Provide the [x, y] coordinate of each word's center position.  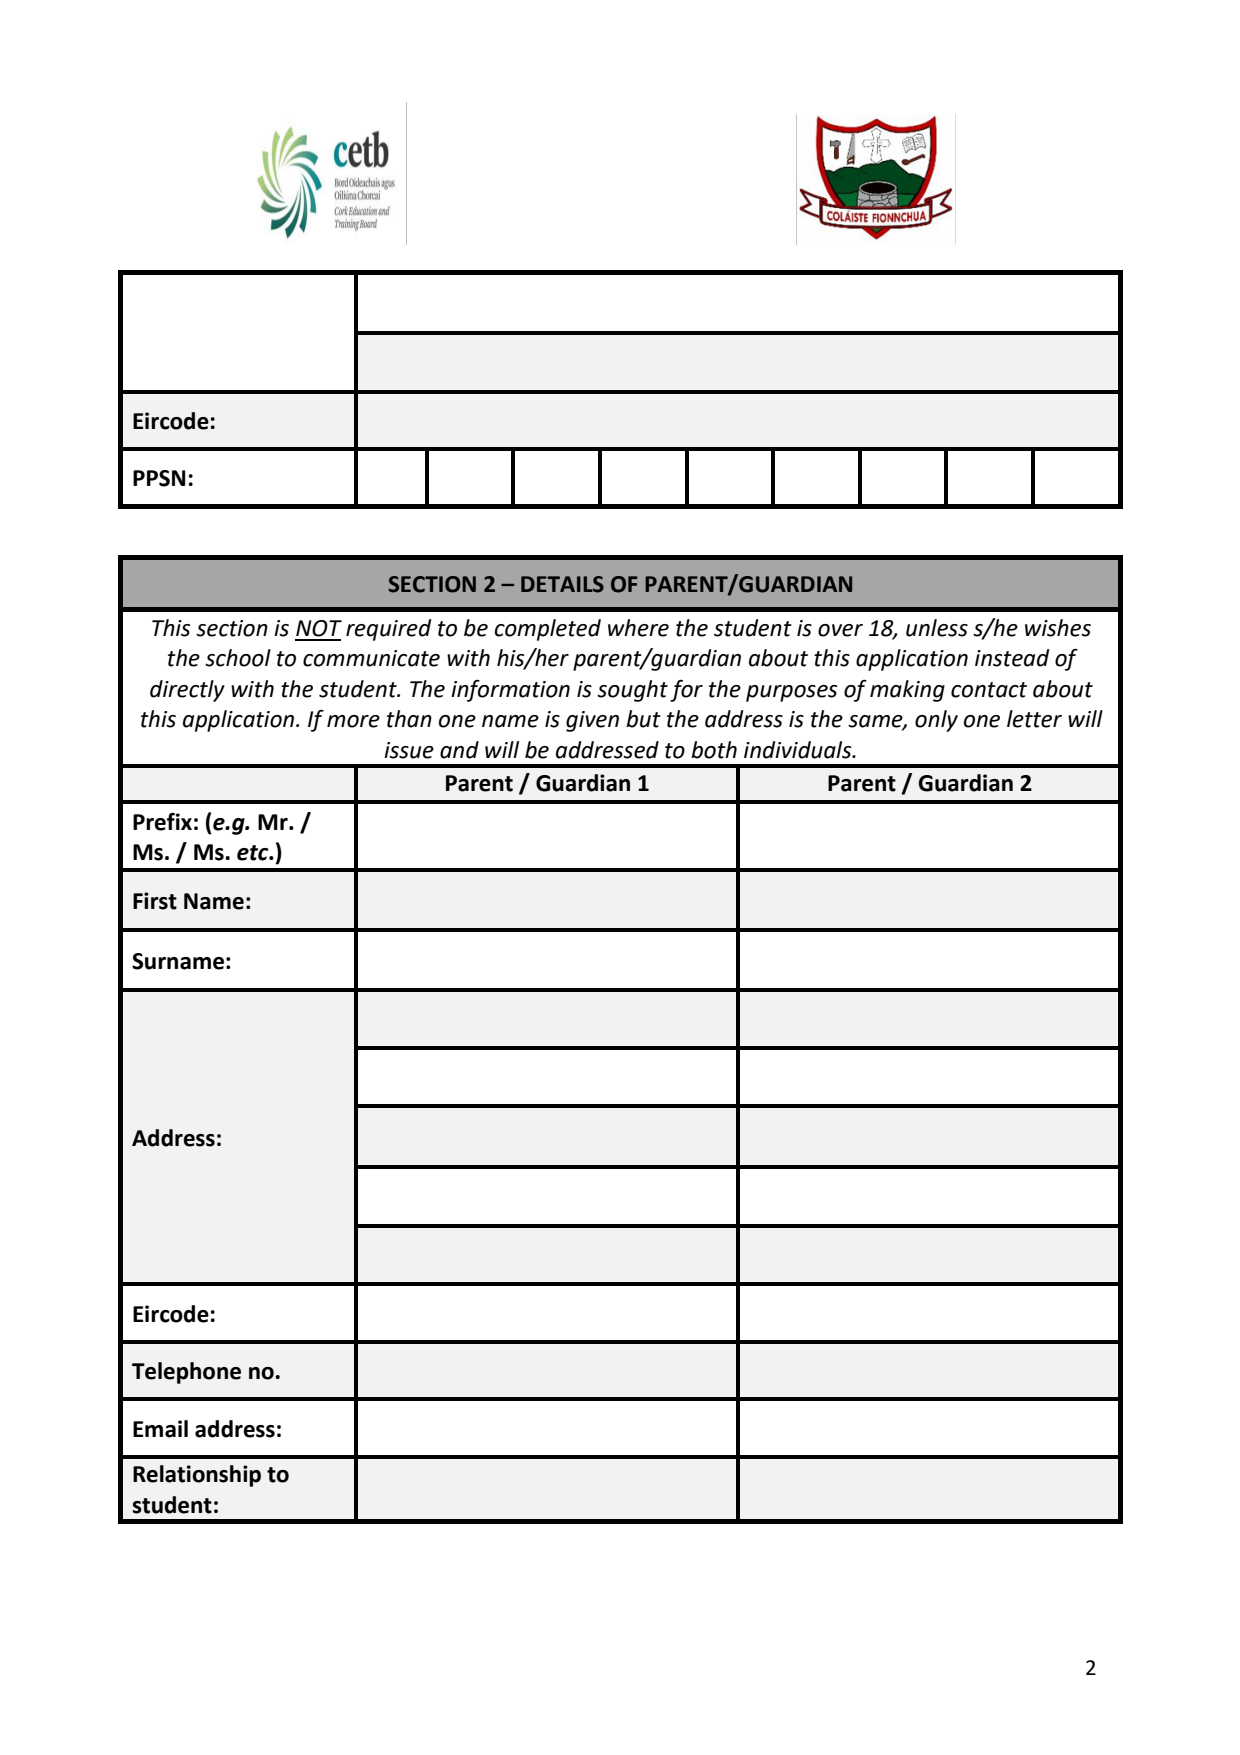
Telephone [186, 1373]
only [936, 721]
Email [160, 1429]
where [638, 628]
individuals [799, 750]
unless [937, 628]
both [714, 750]
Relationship [197, 1476]
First [155, 901]
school [238, 658]
